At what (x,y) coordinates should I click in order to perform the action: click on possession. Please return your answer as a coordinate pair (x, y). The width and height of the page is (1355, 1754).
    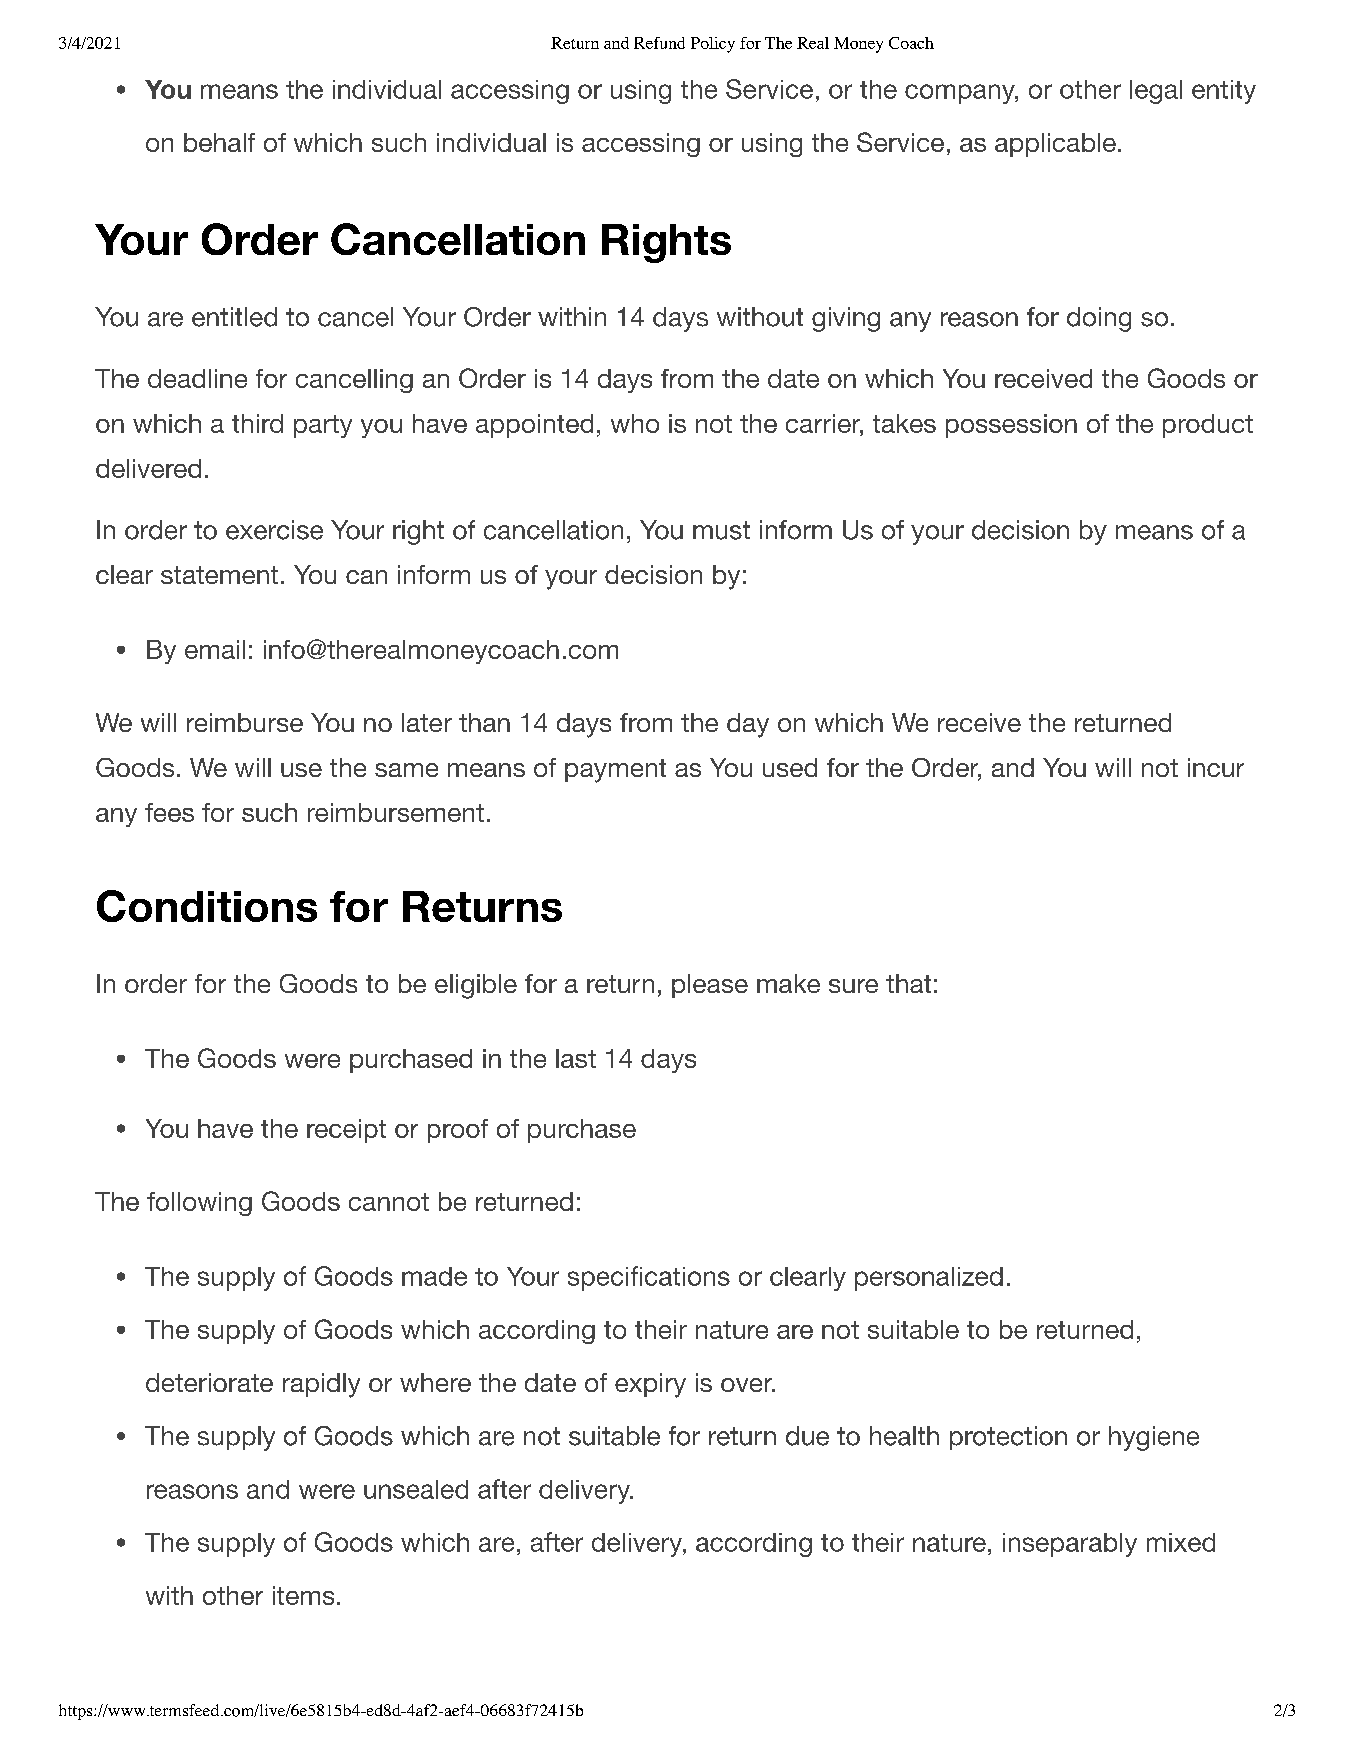
    Looking at the image, I should click on (1011, 426).
